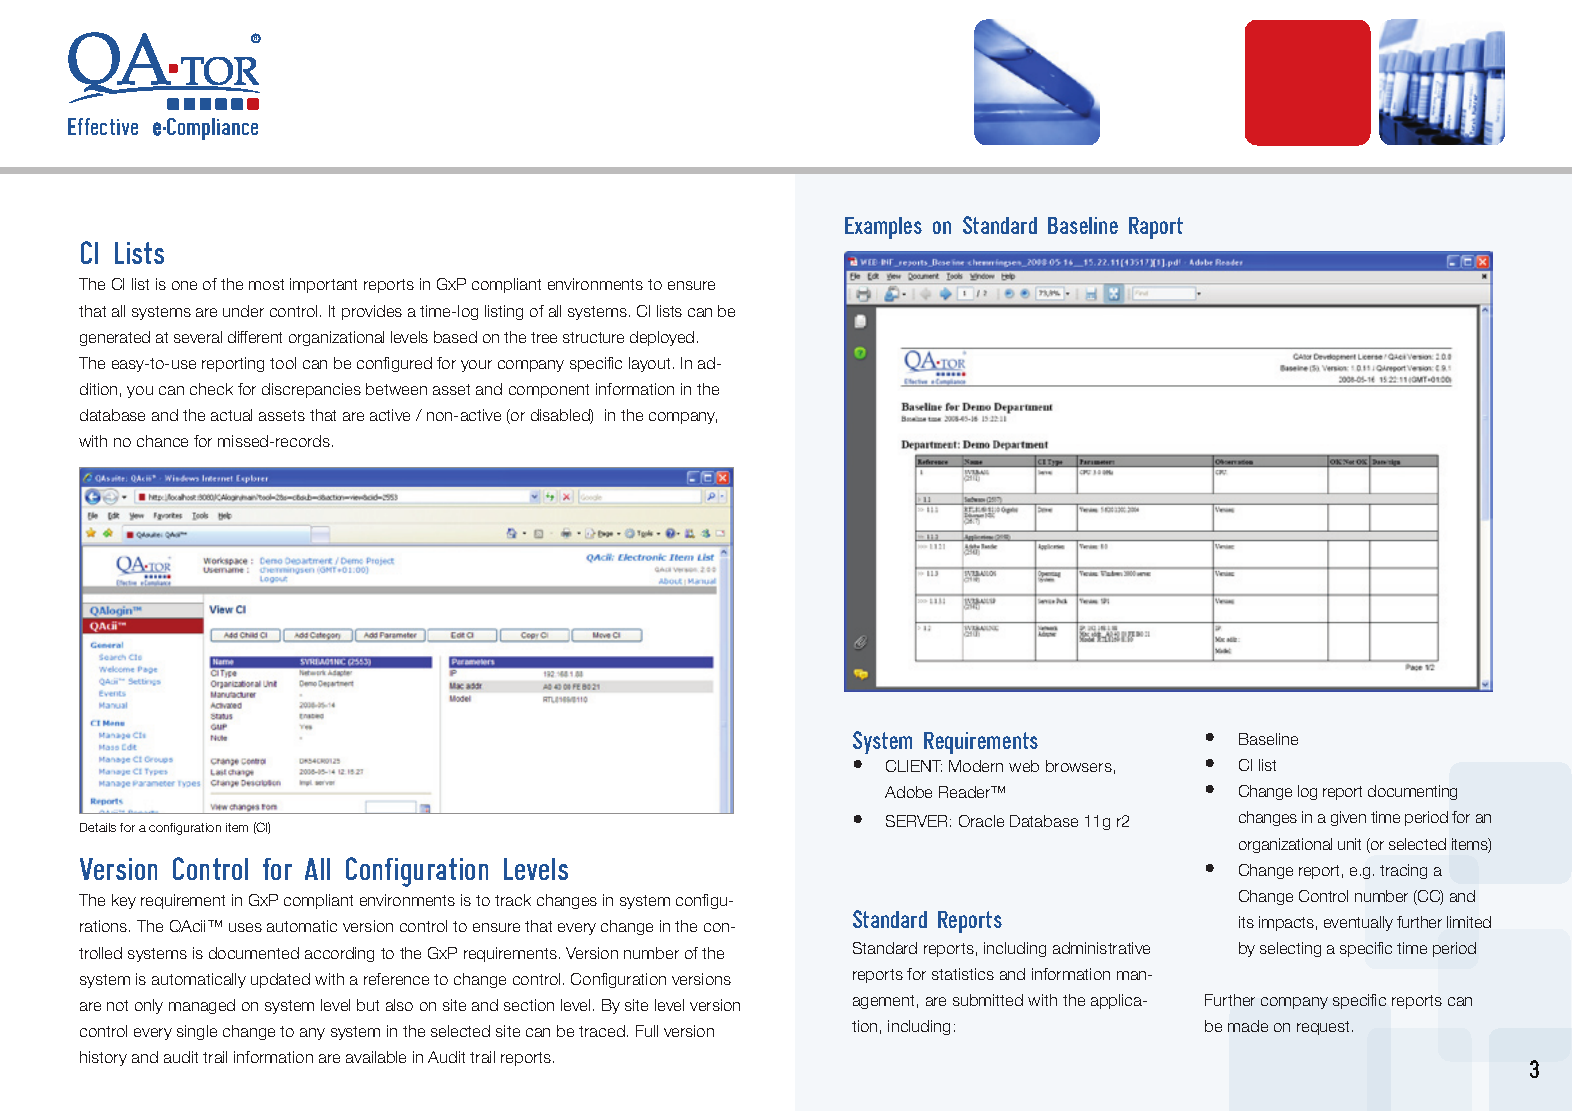  What do you see at coordinates (662, 338) in the image?
I see `deployed` at bounding box center [662, 338].
